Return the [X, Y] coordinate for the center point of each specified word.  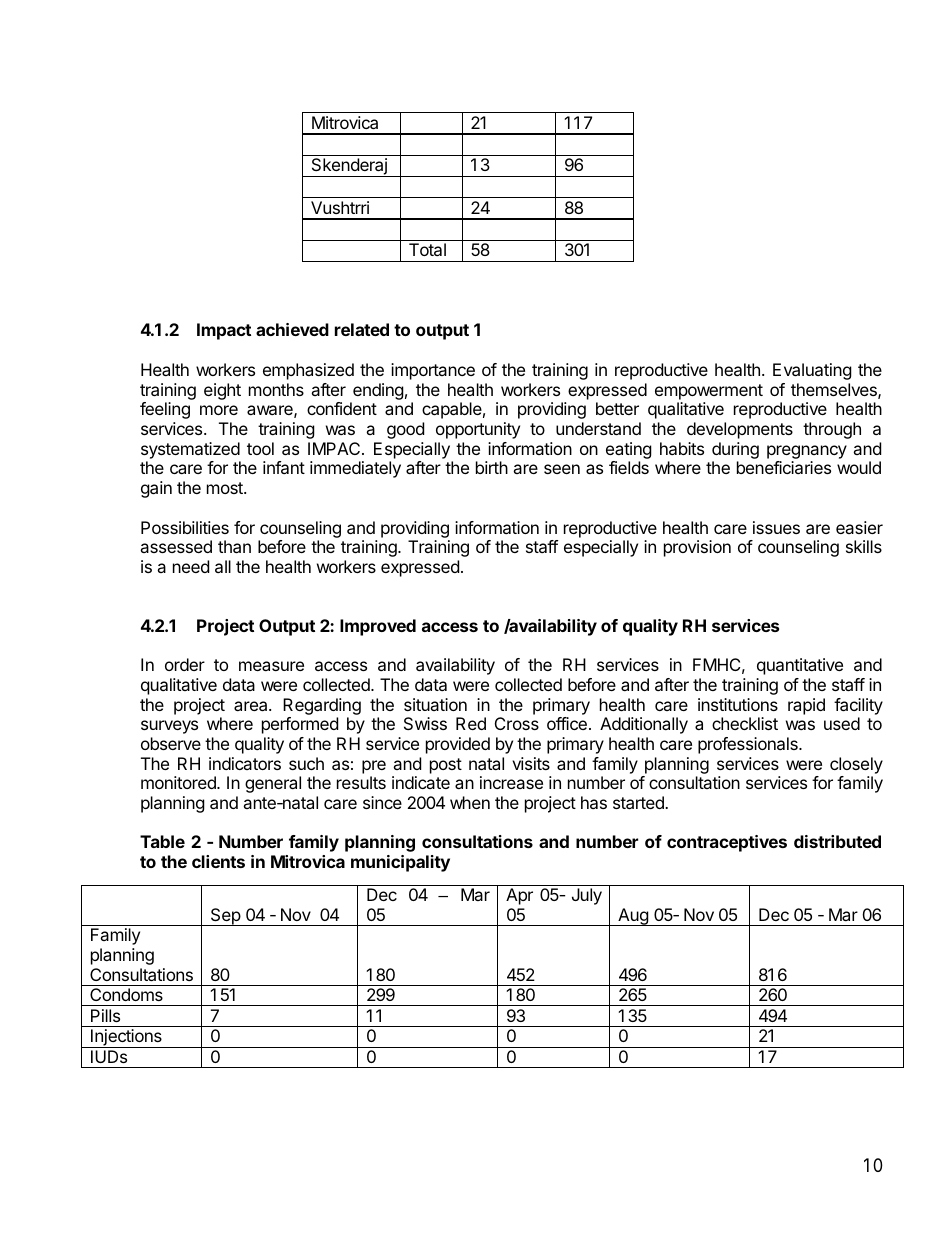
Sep [225, 917]
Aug [633, 917]
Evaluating [812, 371]
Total [427, 249]
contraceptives [727, 843]
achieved [292, 329]
